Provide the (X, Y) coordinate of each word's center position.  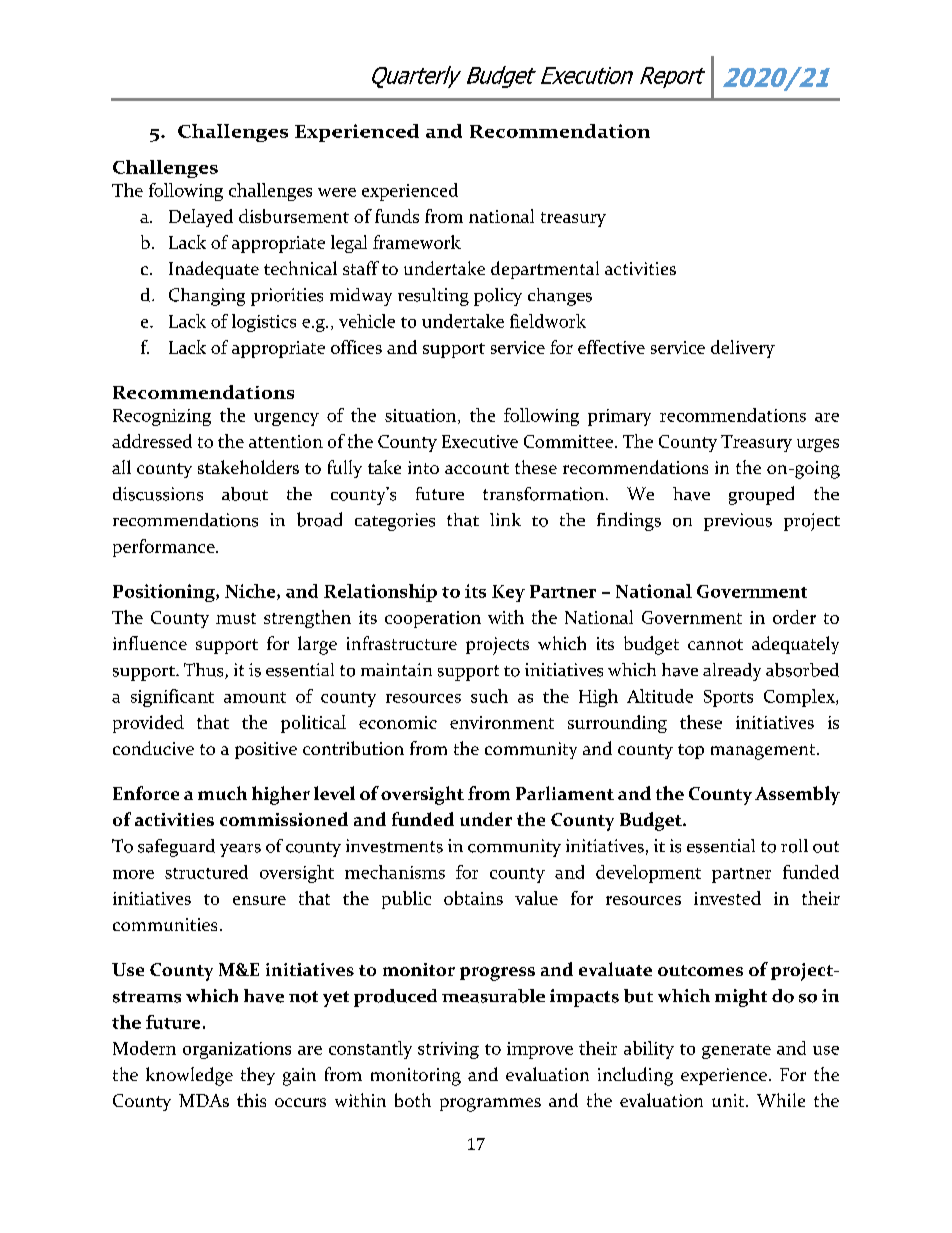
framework (417, 242)
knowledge (189, 1076)
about (245, 494)
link (505, 519)
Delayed (201, 218)
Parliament (565, 793)
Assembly (797, 795)
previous (738, 522)
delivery (743, 349)
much (222, 793)
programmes (490, 1105)
